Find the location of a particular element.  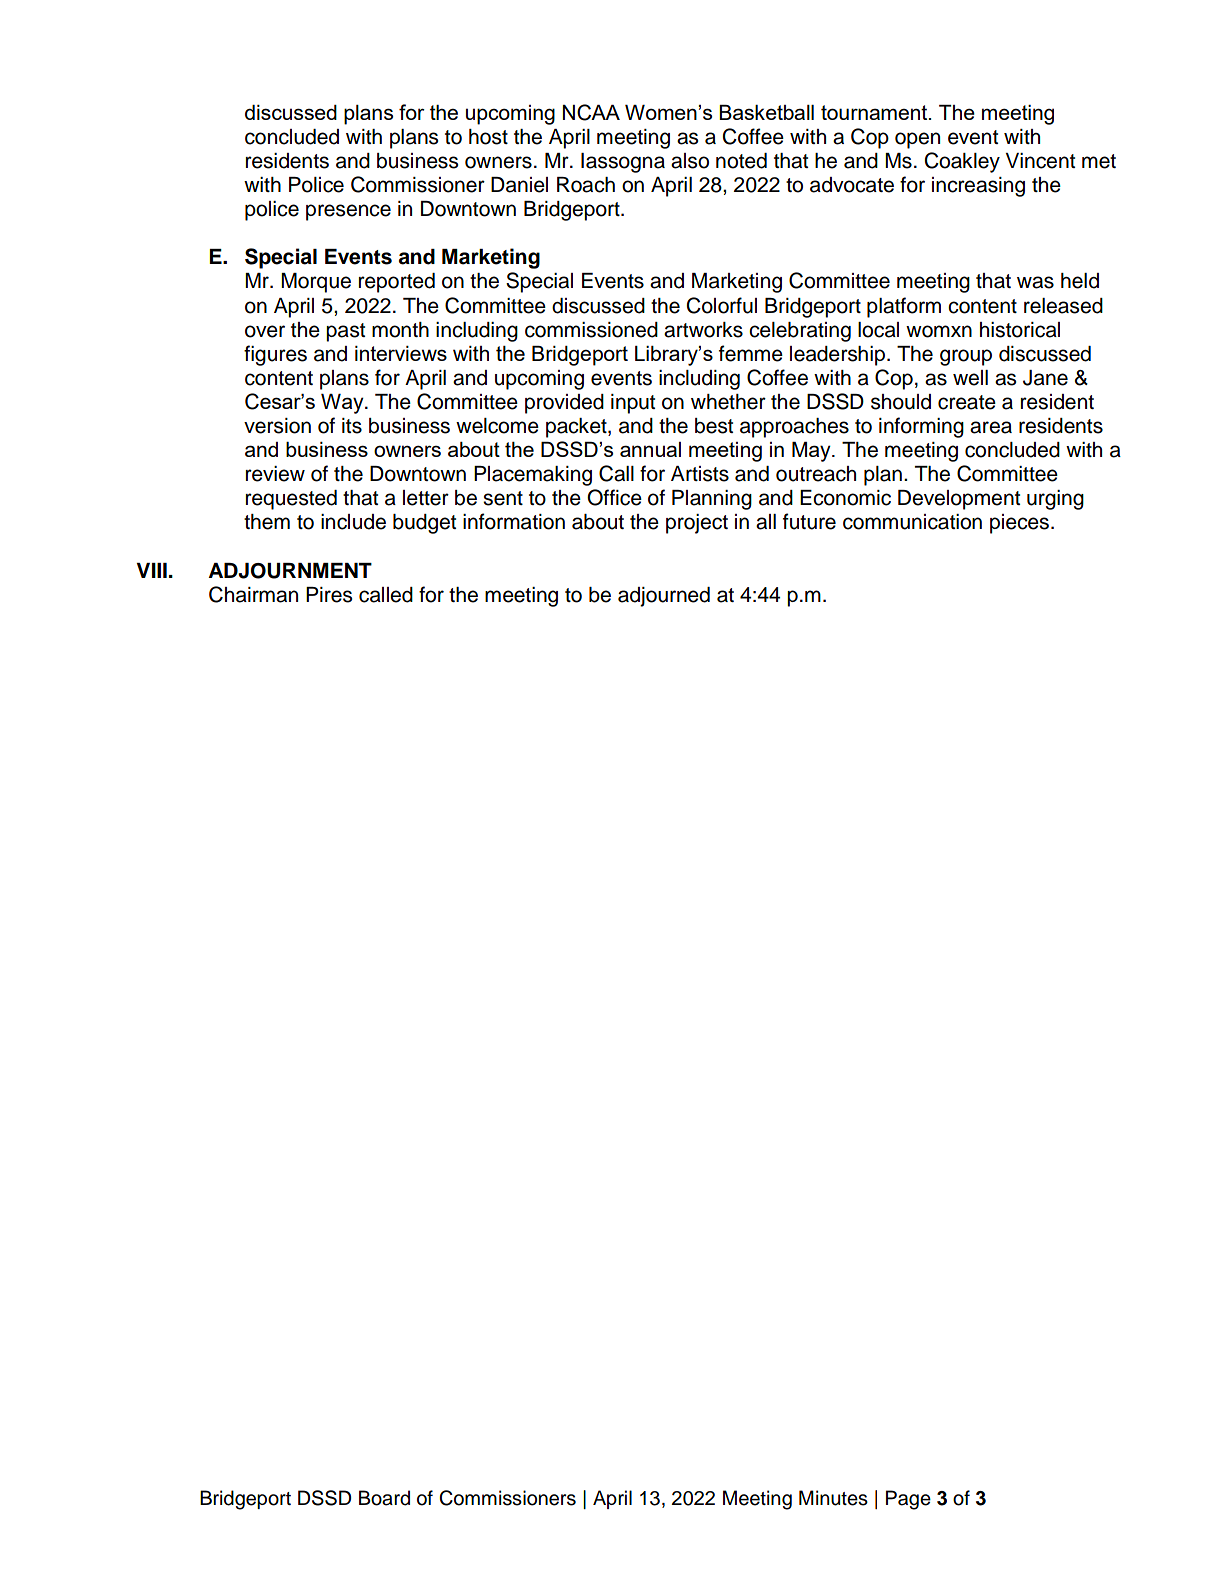

presence is located at coordinates (348, 212).
